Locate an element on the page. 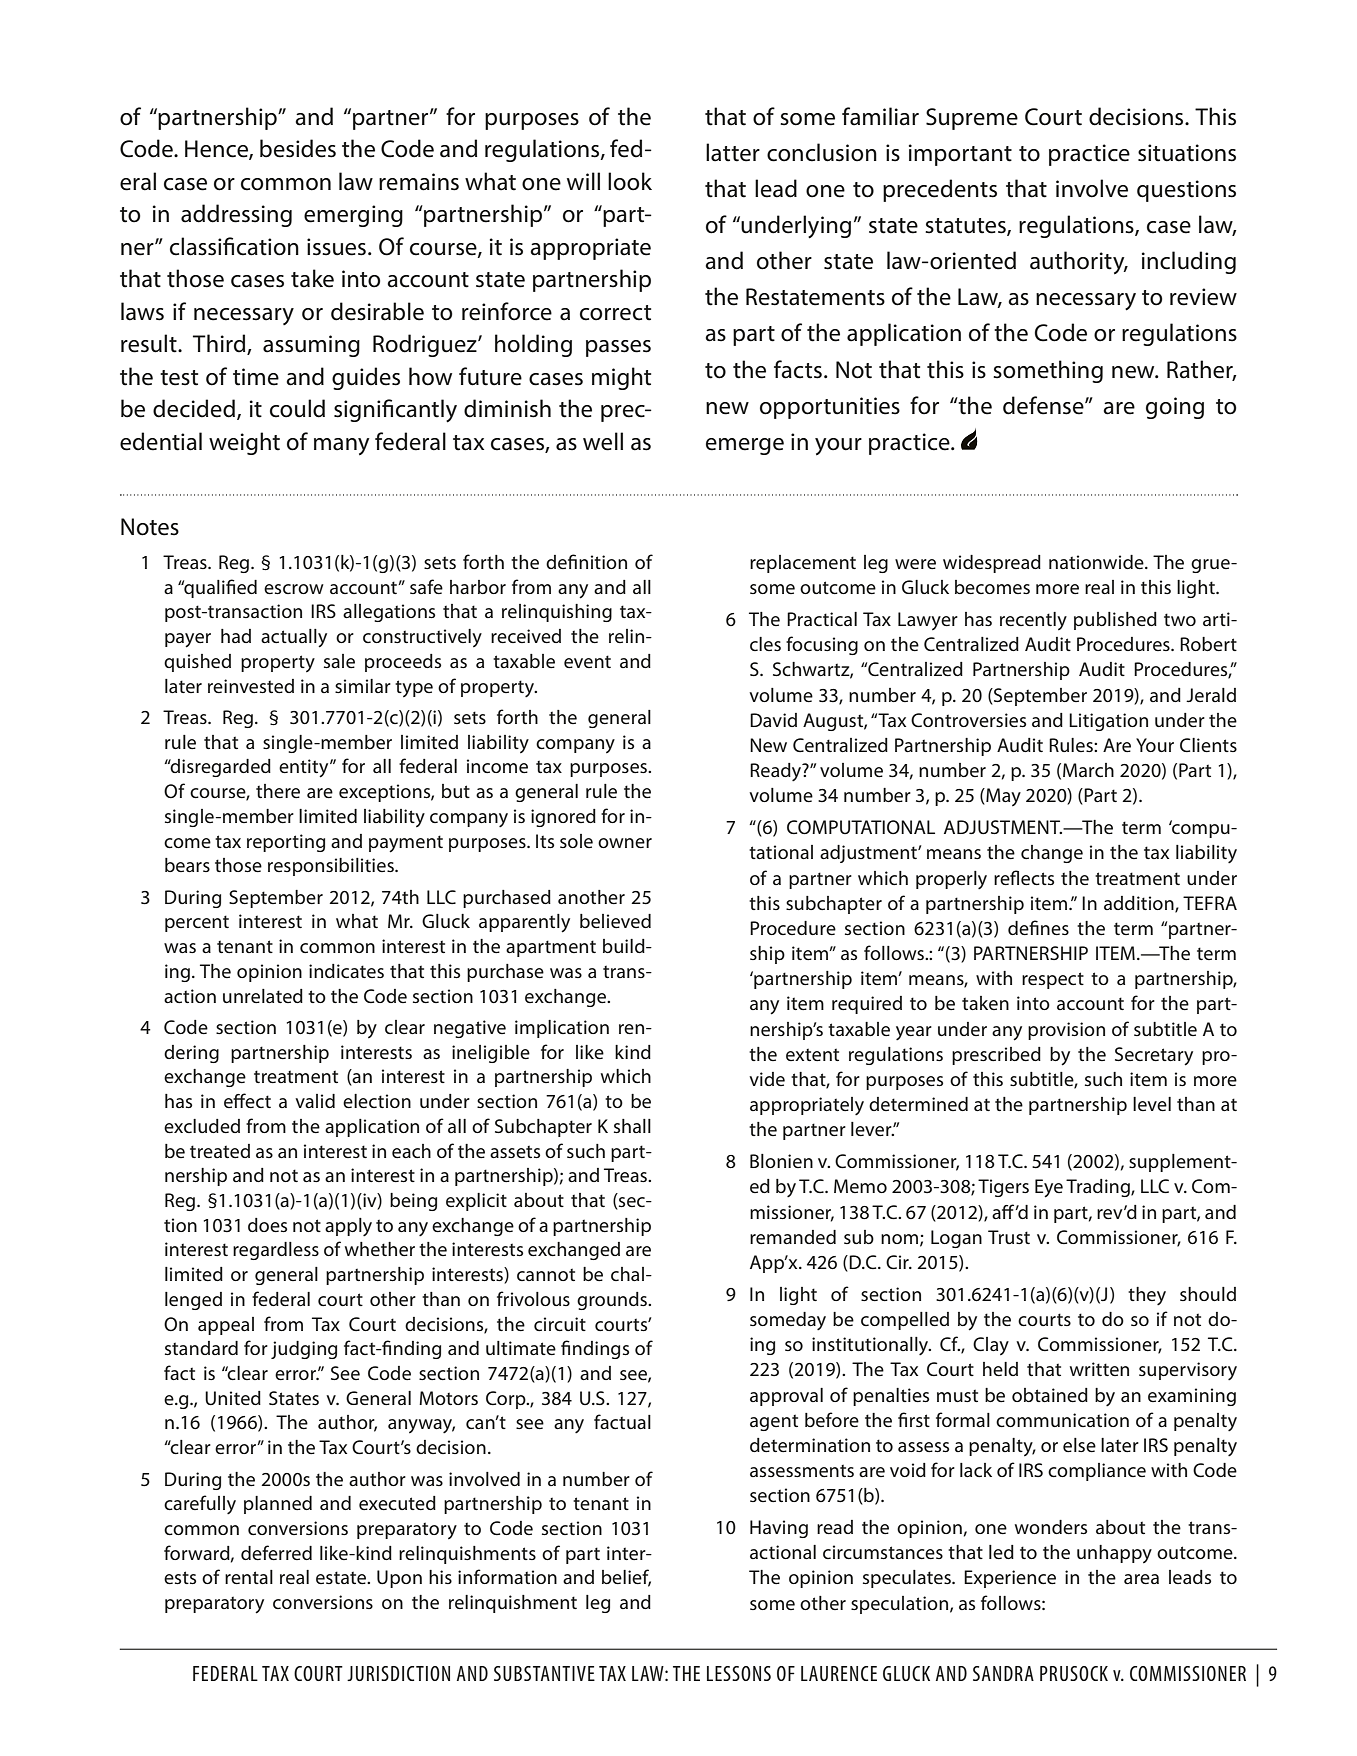 The height and width of the document is (1756, 1357). important is located at coordinates (960, 155).
